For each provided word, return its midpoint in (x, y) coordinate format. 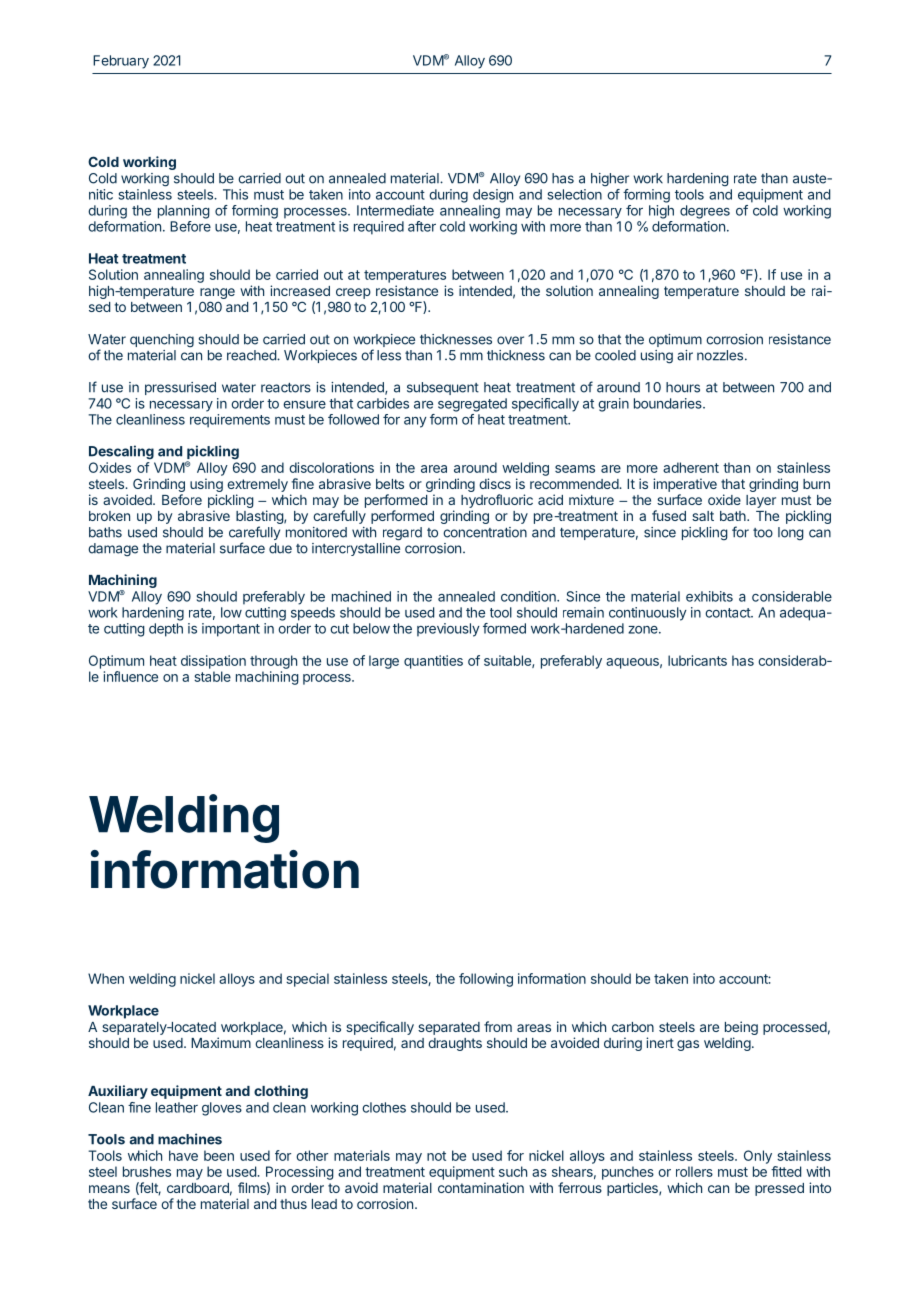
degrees (705, 212)
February (121, 62)
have (183, 1155)
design (493, 196)
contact (728, 613)
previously (448, 630)
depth (166, 630)
